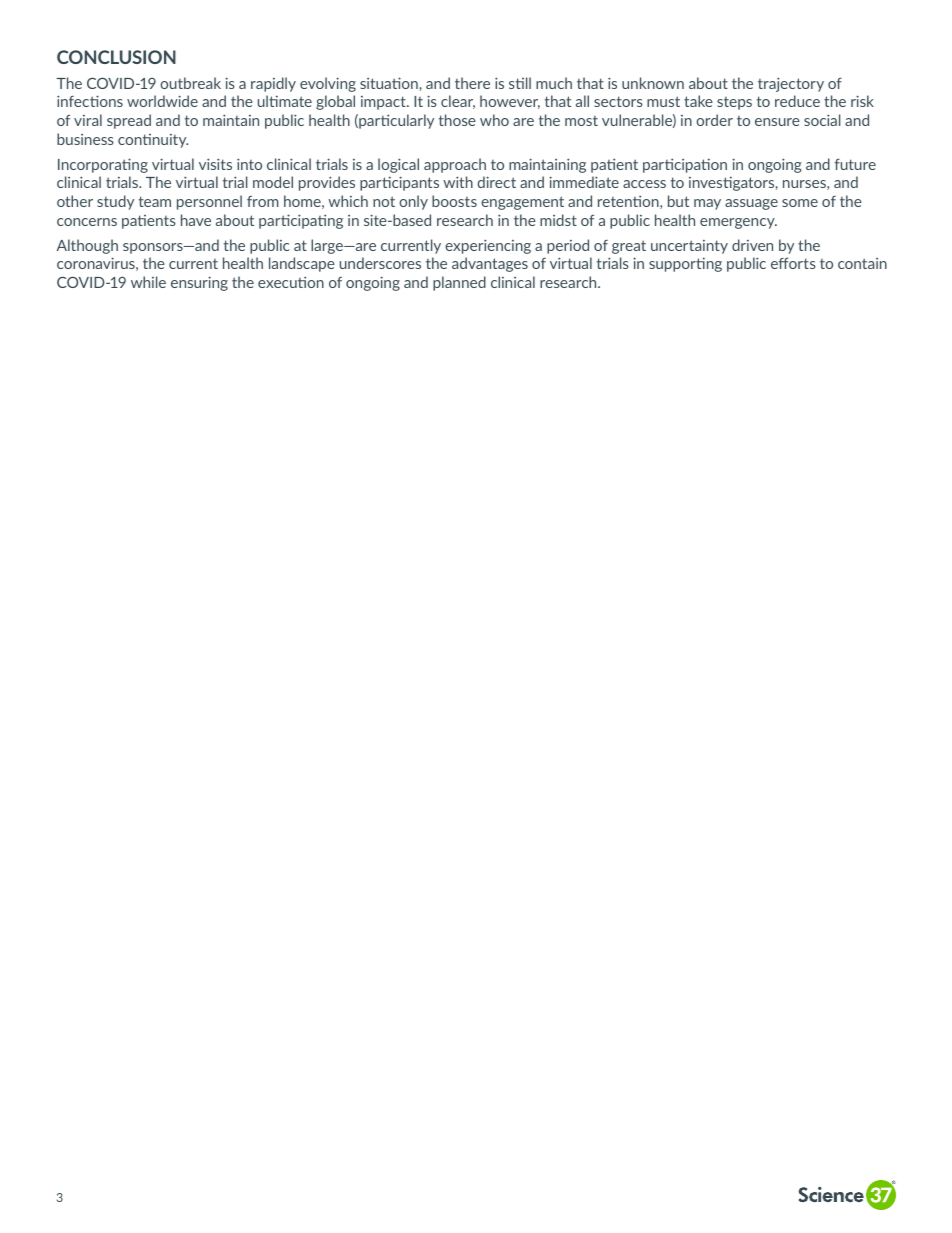 This document has height=1233, width=952. I want to click on there, so click(472, 83).
